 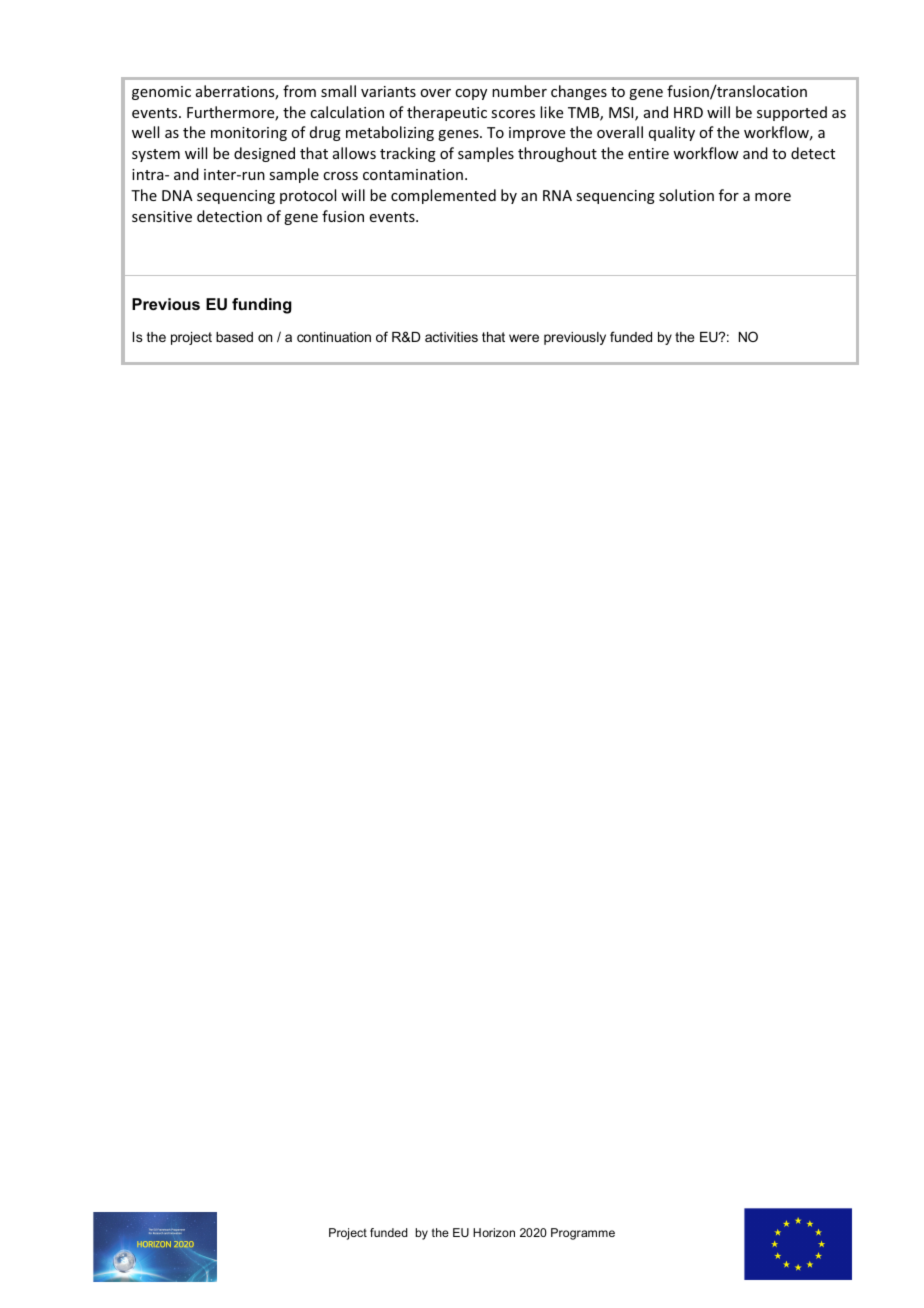 What do you see at coordinates (234, 337) in the screenshot?
I see `based` at bounding box center [234, 337].
